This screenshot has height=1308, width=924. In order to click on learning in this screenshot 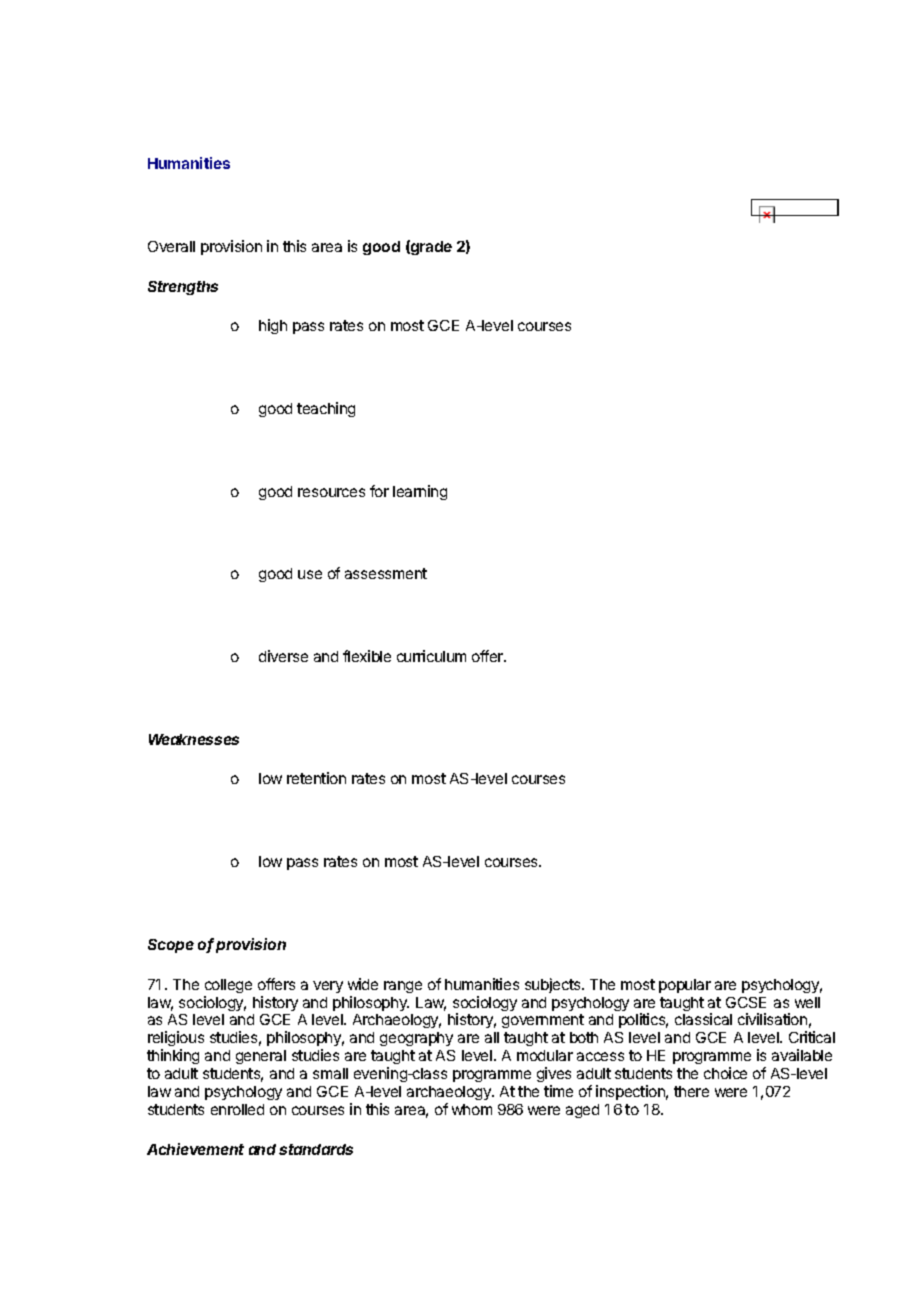, I will do `click(420, 492)`.
